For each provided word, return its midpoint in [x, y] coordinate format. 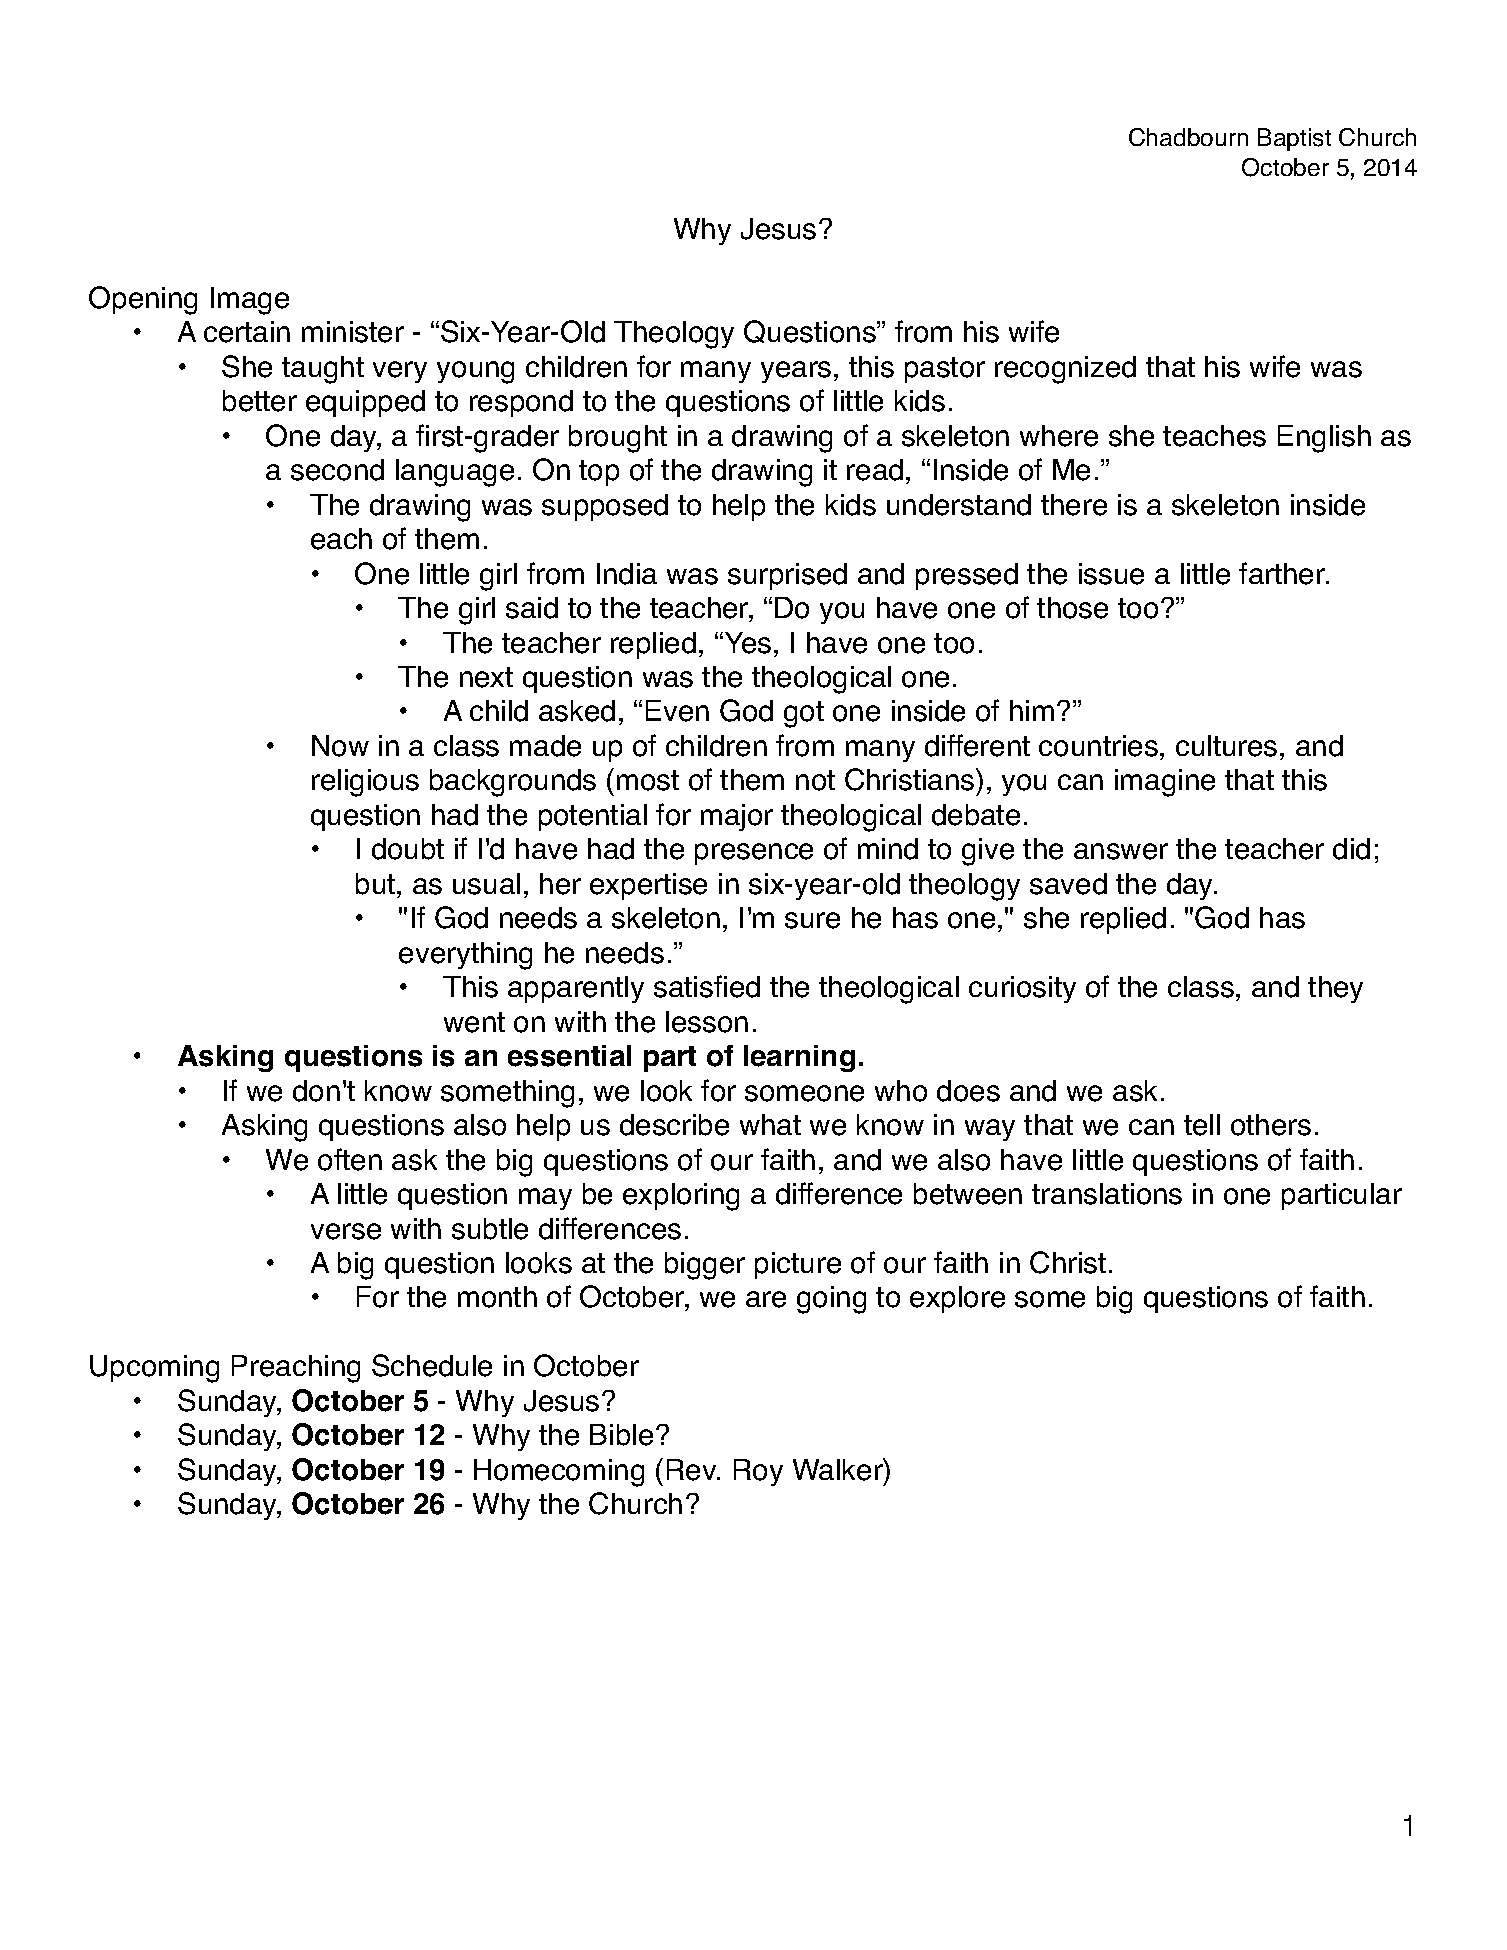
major [737, 817]
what [770, 1124]
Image [250, 301]
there [1074, 505]
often [350, 1159]
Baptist [1294, 139]
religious [365, 783]
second [337, 470]
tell [1202, 1125]
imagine [1165, 783]
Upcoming [154, 1369]
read [875, 470]
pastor [945, 370]
